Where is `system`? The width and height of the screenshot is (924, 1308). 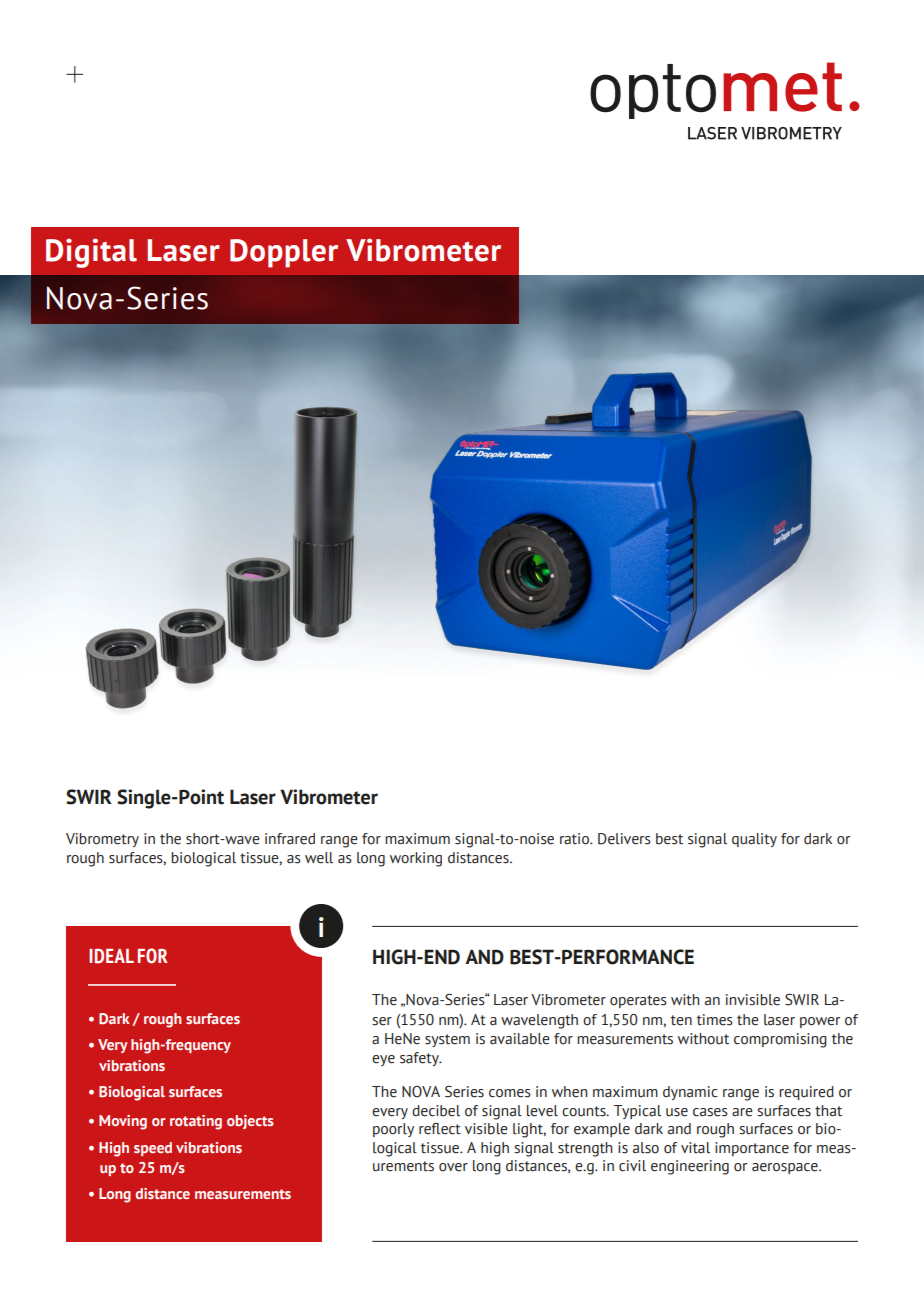 system is located at coordinates (447, 1040).
